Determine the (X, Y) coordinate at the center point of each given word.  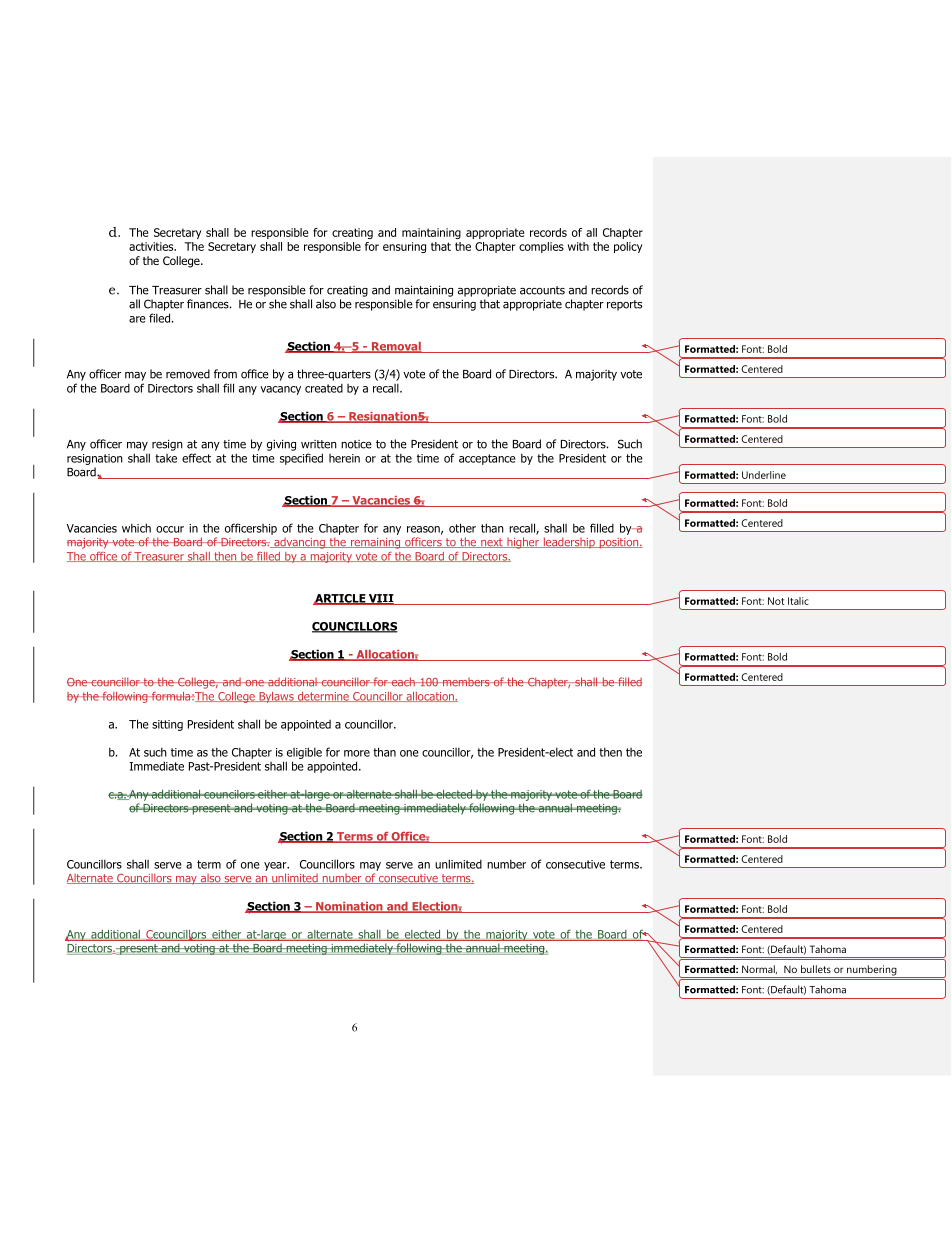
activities (152, 246)
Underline (764, 475)
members (466, 682)
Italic (798, 601)
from (225, 374)
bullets (816, 969)
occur (170, 529)
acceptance (487, 459)
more (357, 753)
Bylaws (276, 697)
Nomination (349, 907)
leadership (569, 543)
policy (628, 247)
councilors (229, 794)
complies (541, 247)
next (492, 543)
